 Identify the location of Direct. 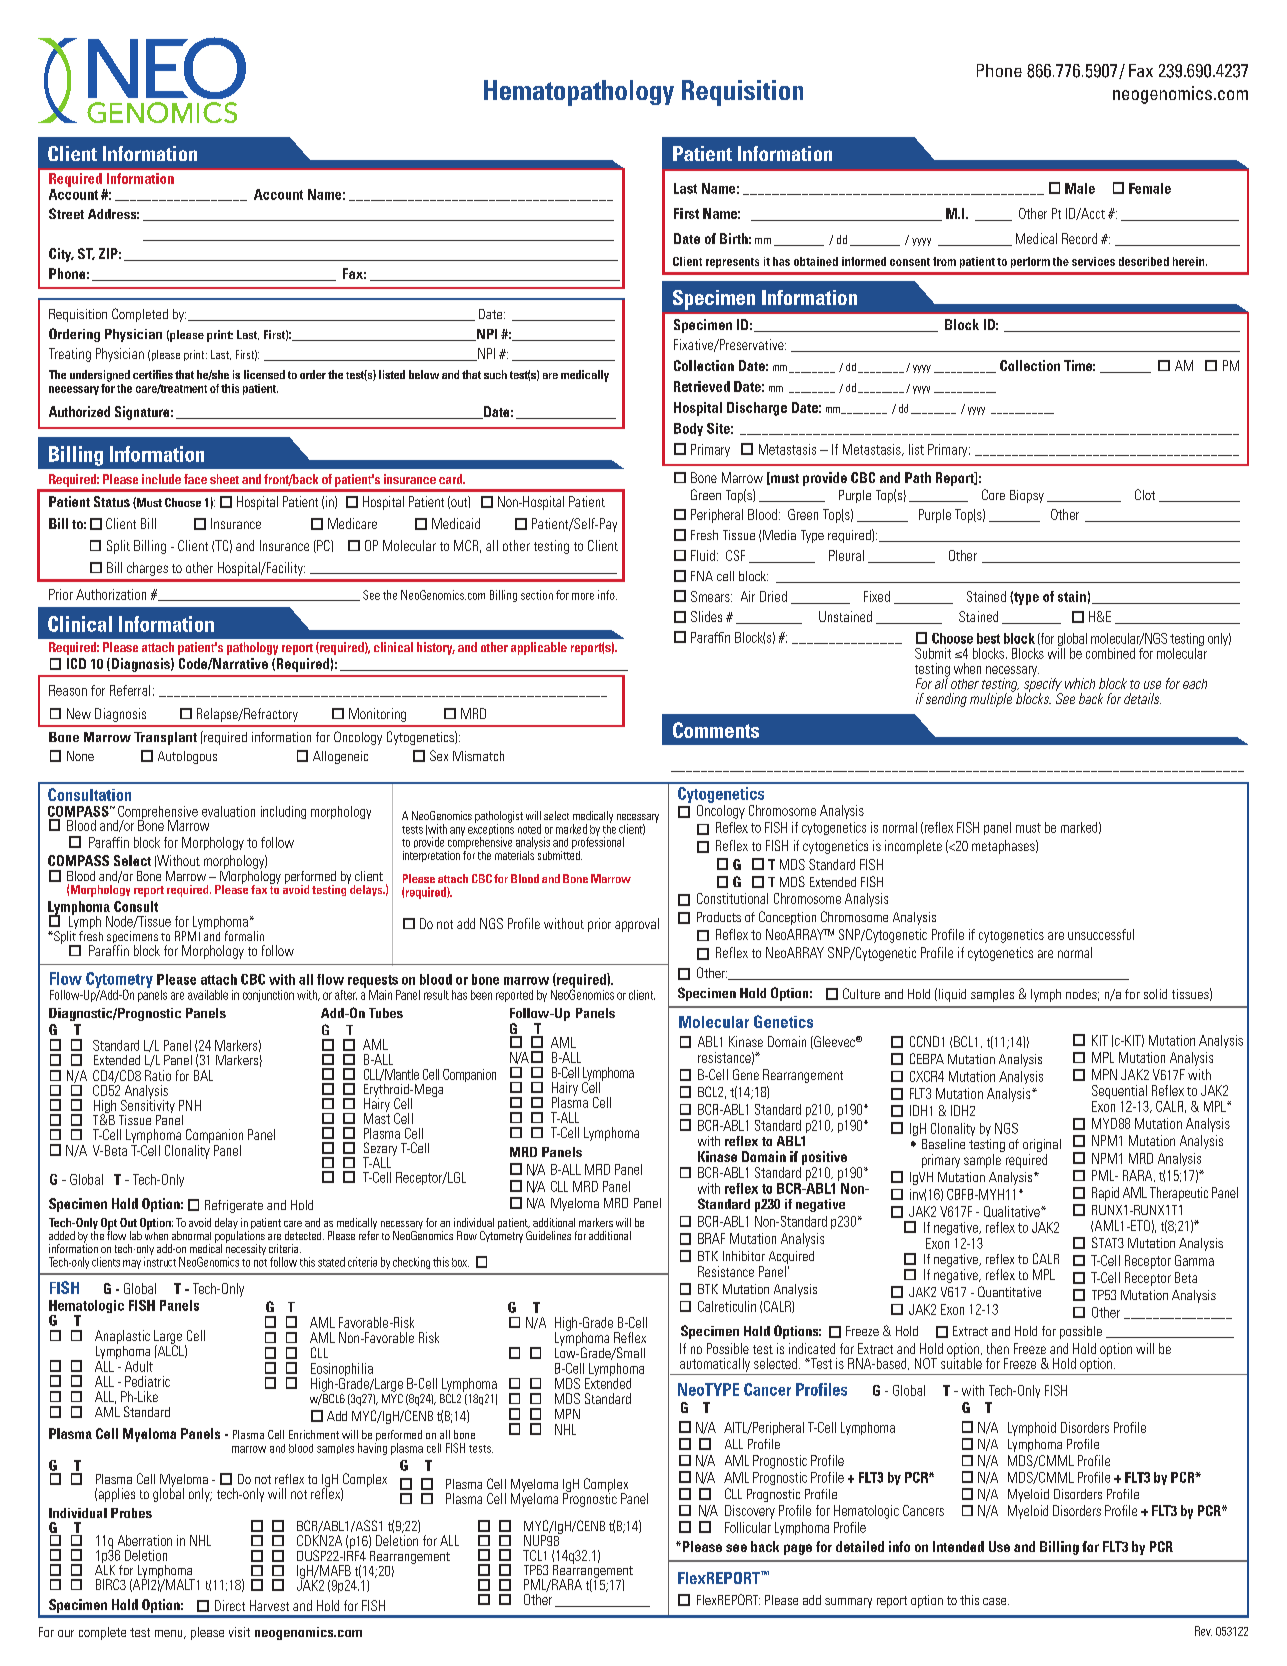
(230, 1605).
